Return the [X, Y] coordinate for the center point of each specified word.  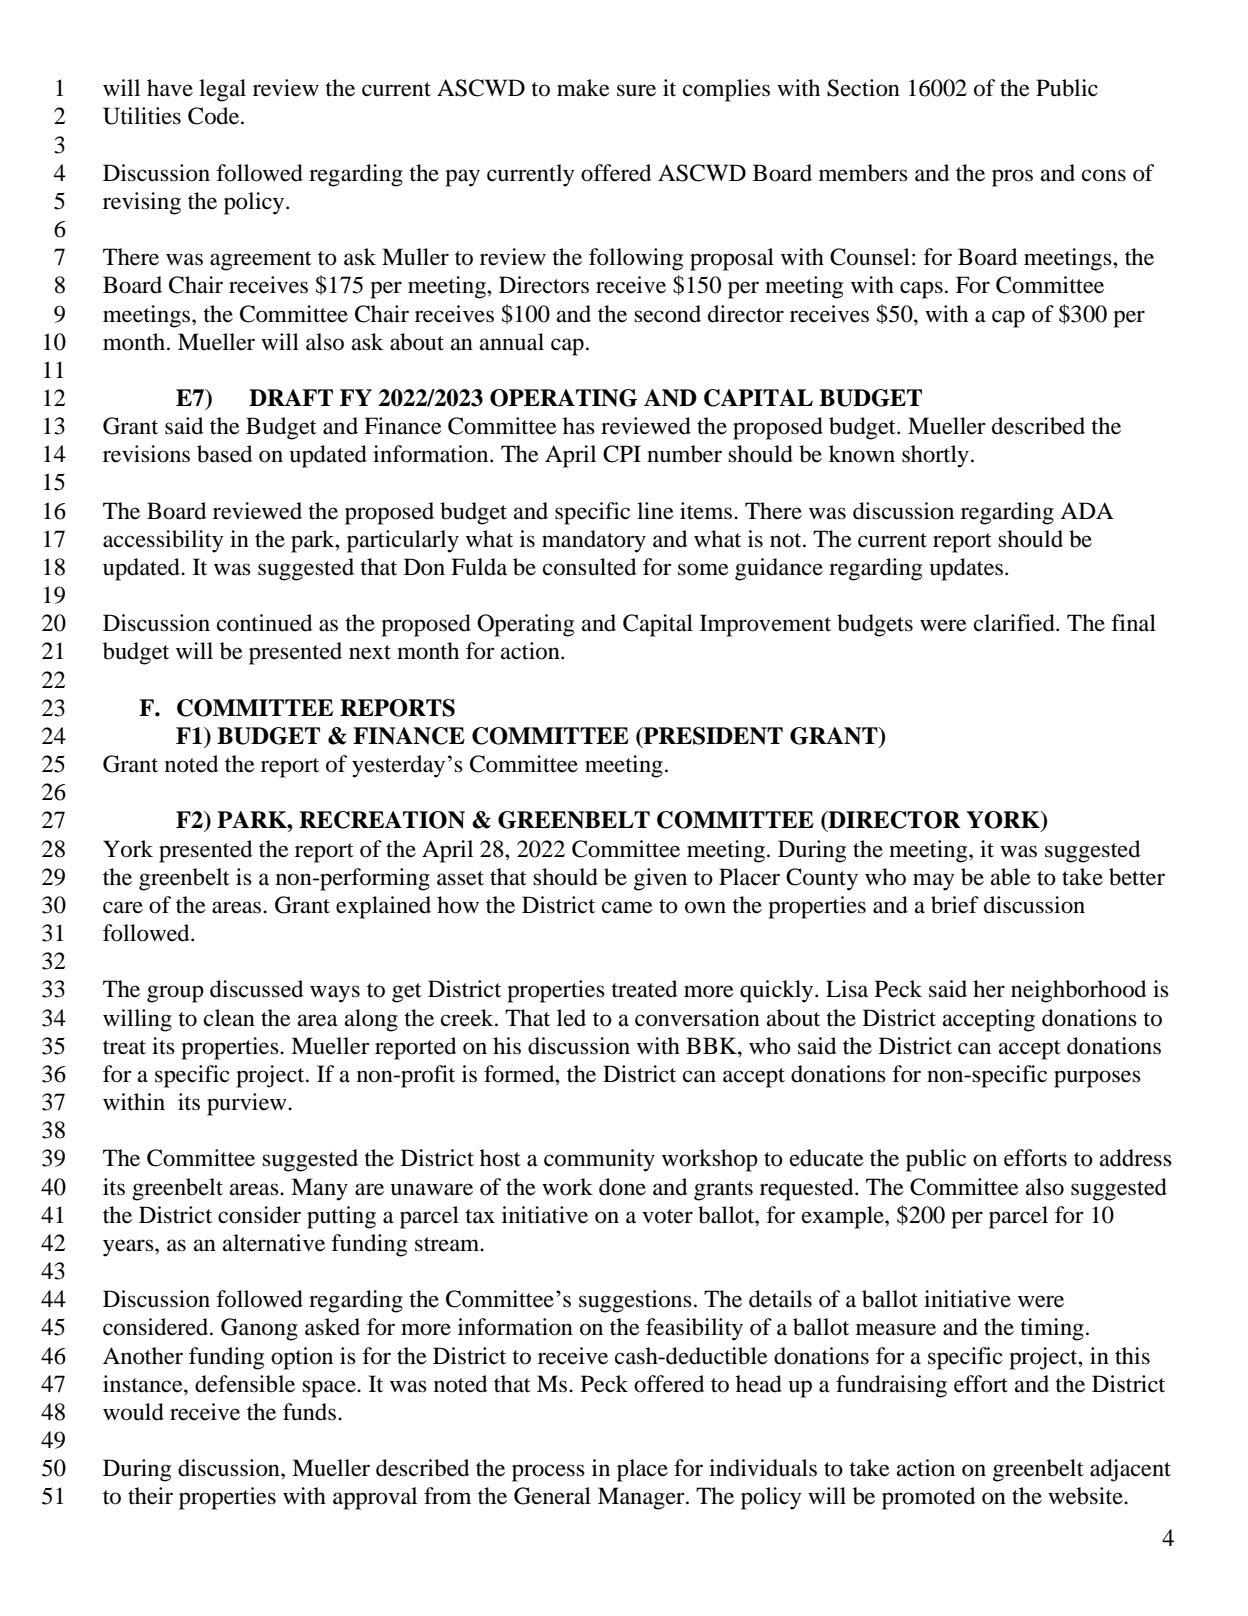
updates [966, 569]
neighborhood [1078, 991]
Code [215, 116]
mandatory [594, 541]
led [571, 1018]
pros [1012, 178]
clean [229, 1018]
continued [264, 623]
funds [309, 1412]
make [583, 88]
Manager [642, 1498]
